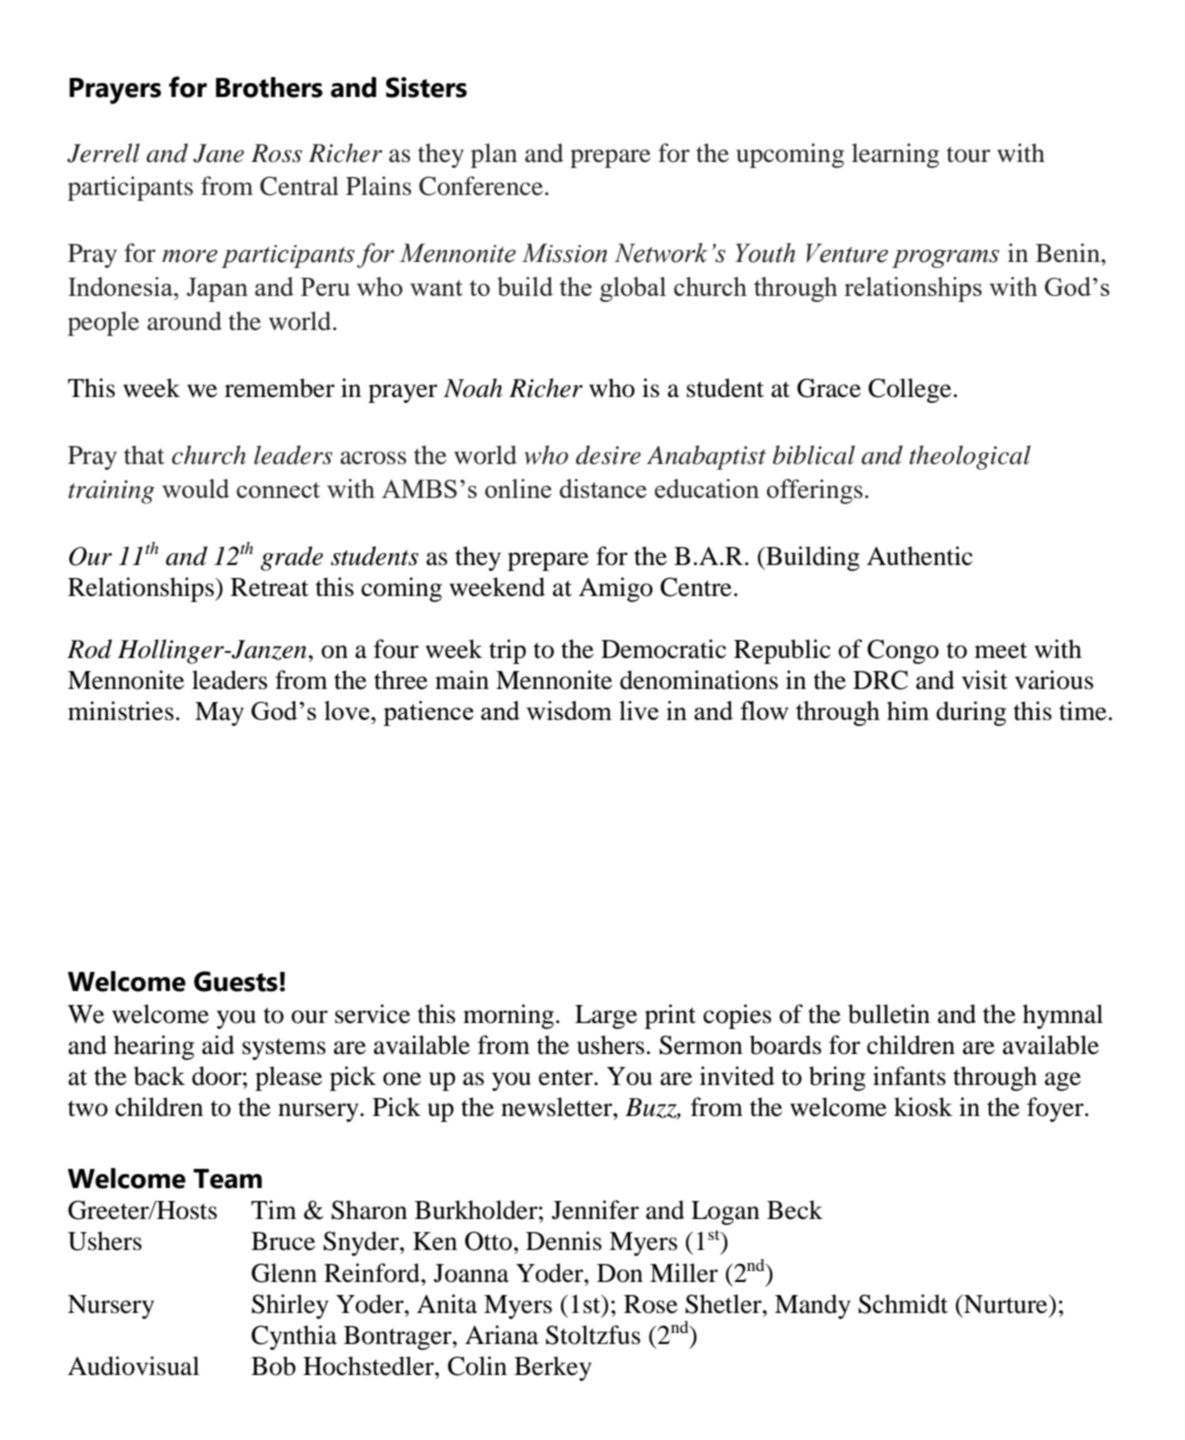 The image size is (1185, 1440). What do you see at coordinates (273, 1366) in the image?
I see `Bob` at bounding box center [273, 1366].
